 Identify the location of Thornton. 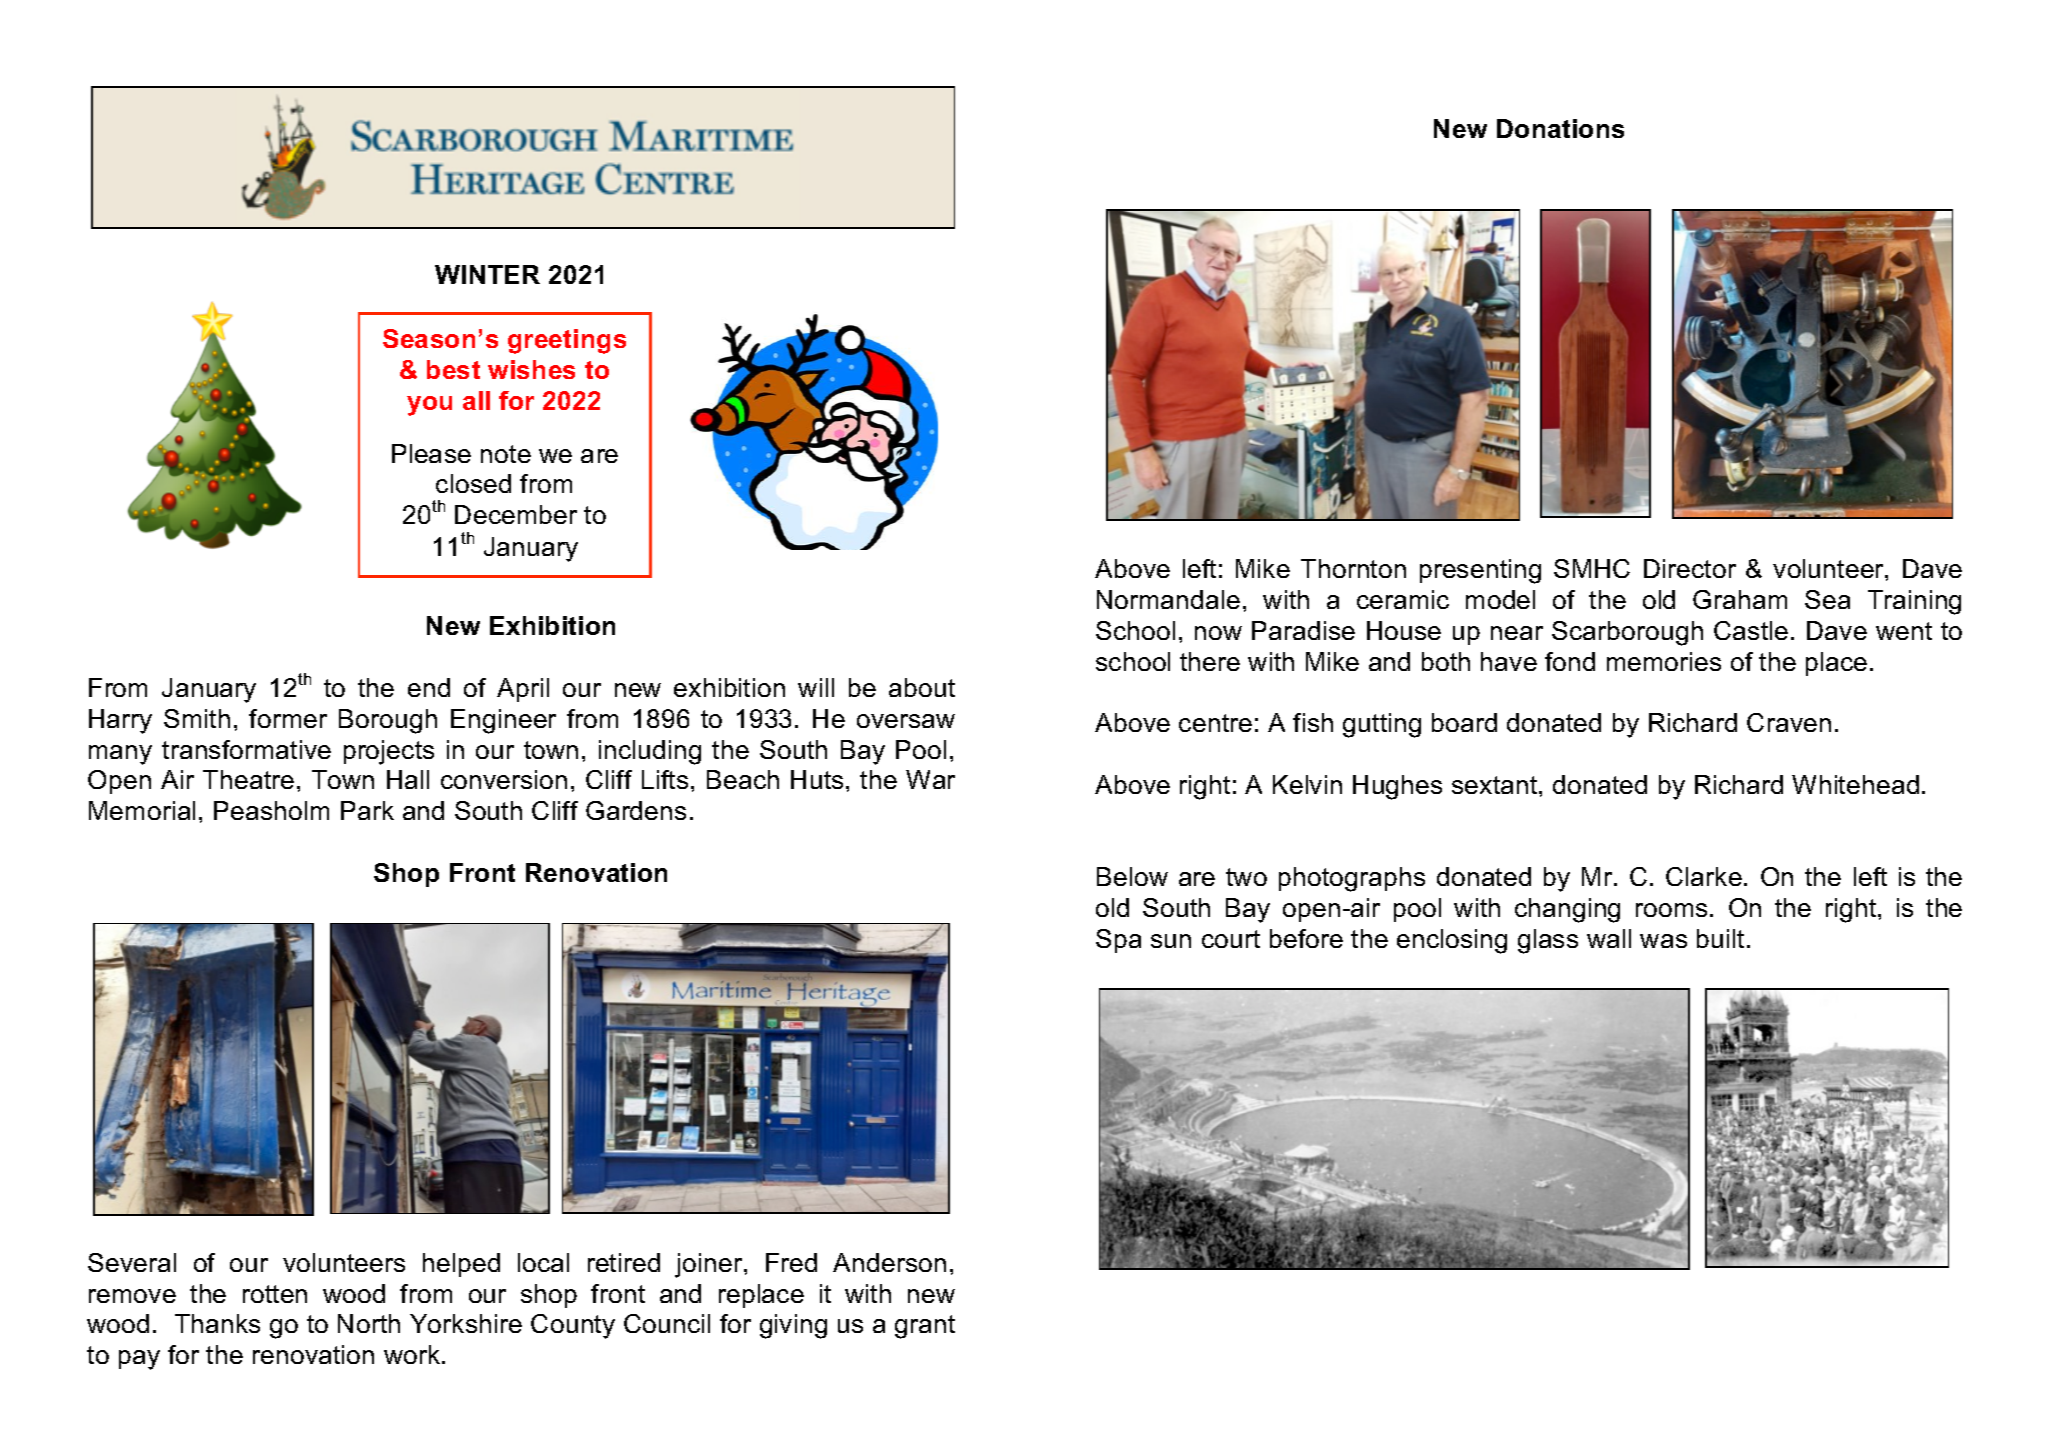
(1353, 568).
